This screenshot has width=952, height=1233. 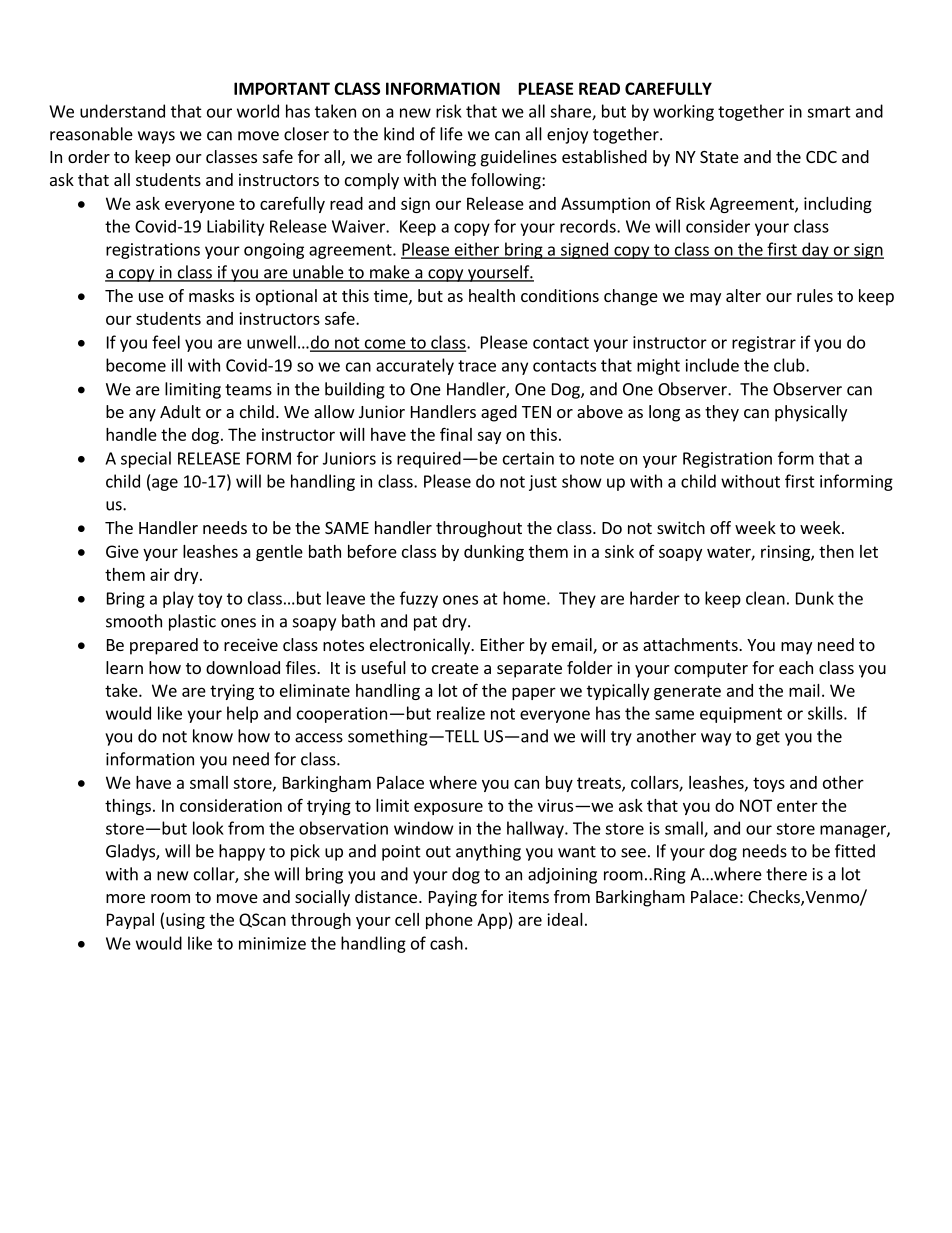 I want to click on smart, so click(x=829, y=112).
